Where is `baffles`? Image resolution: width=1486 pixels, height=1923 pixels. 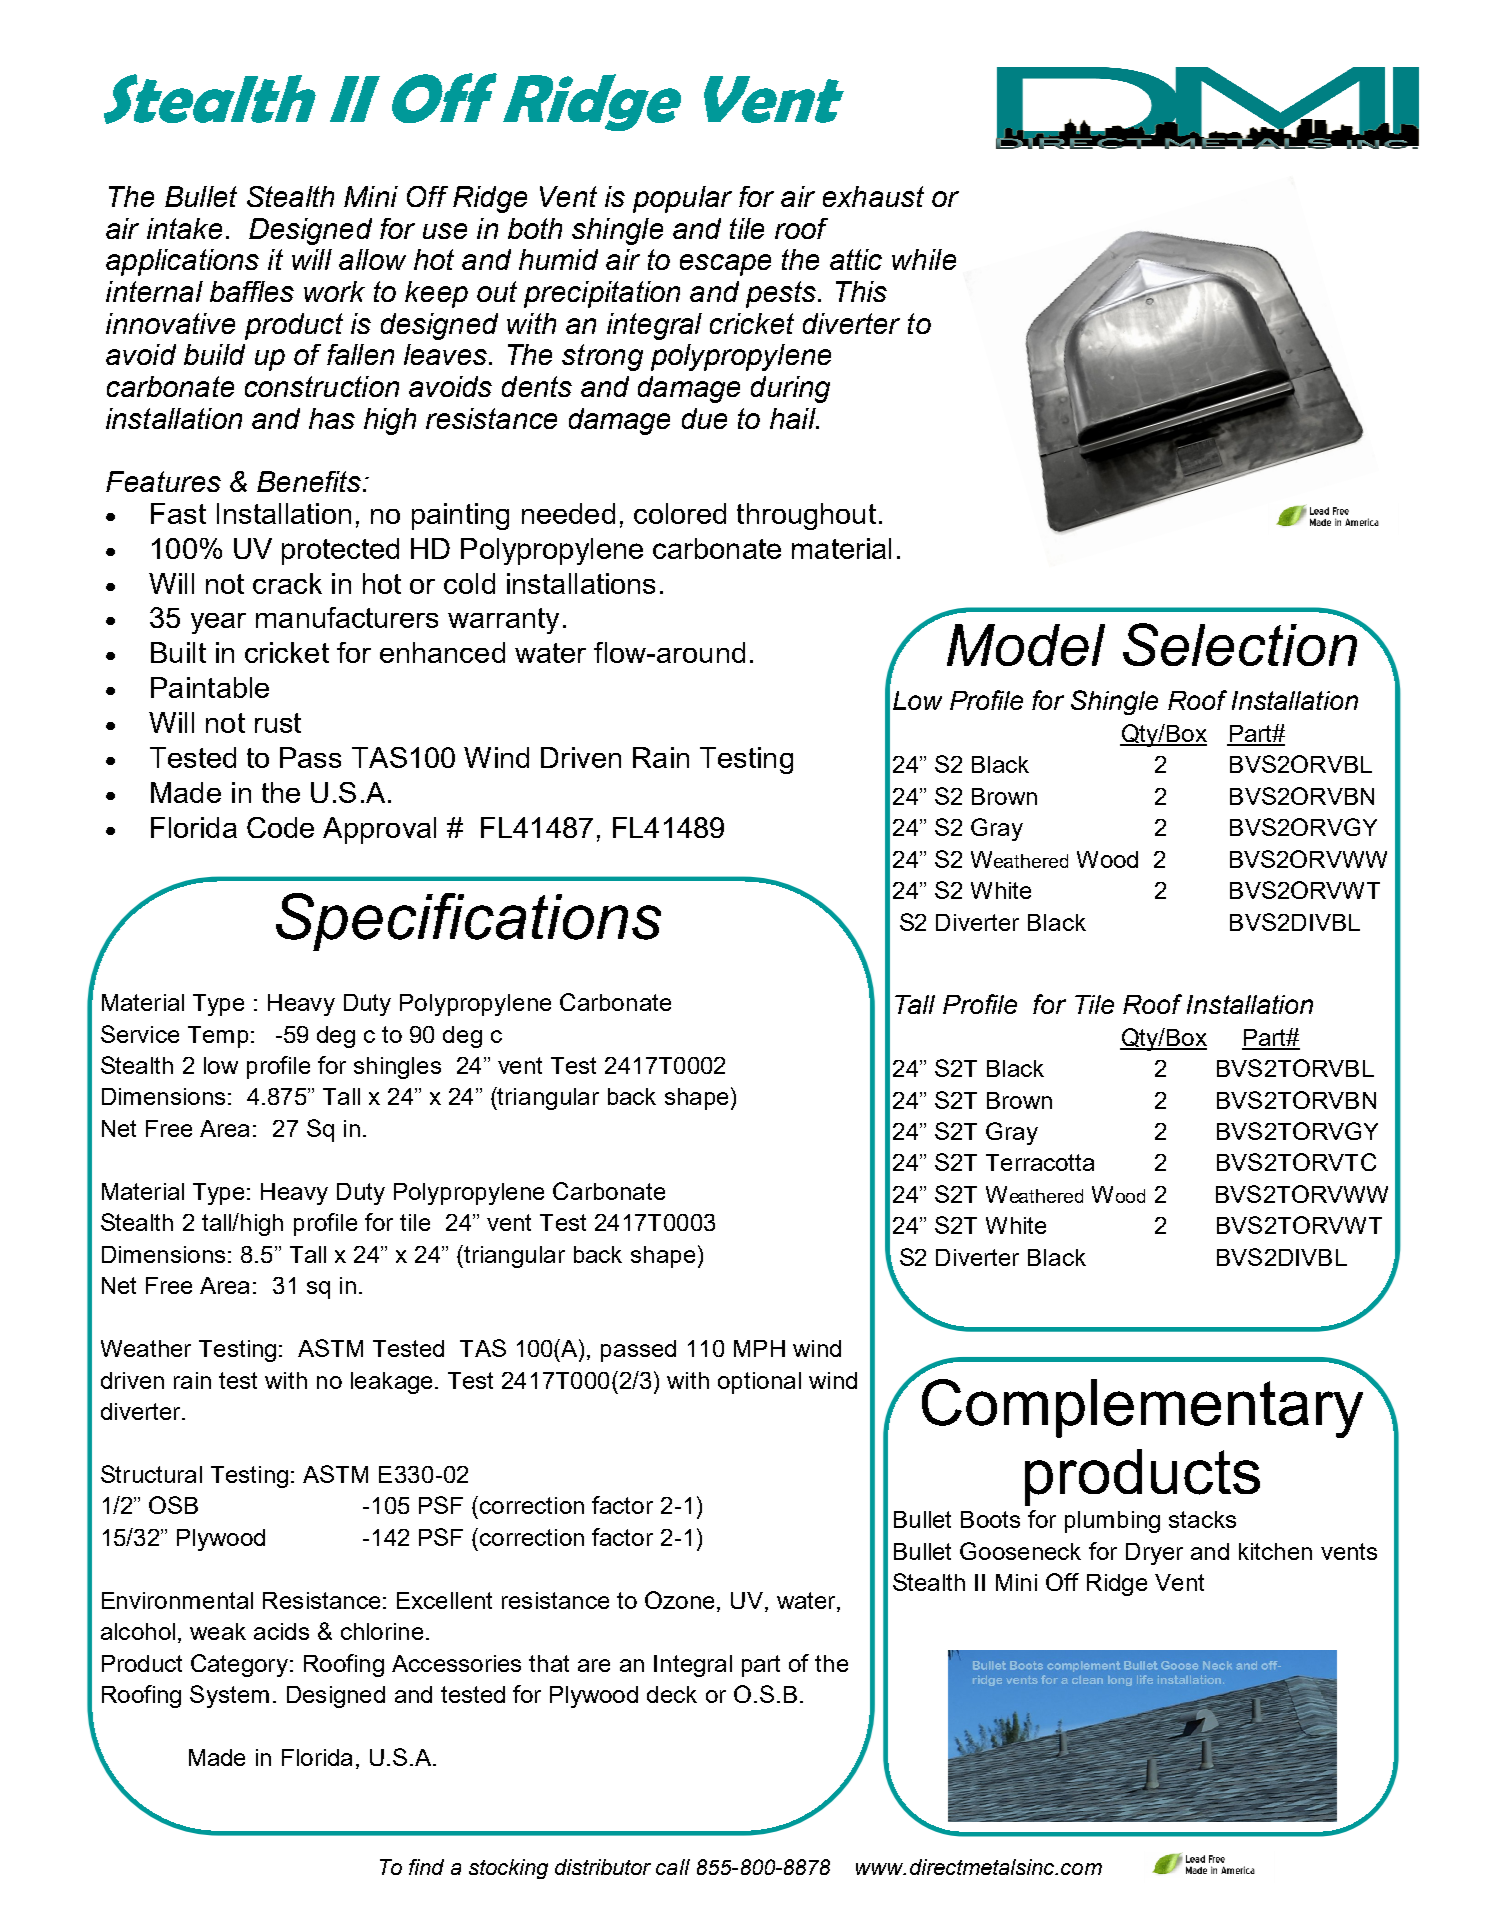
baffles is located at coordinates (252, 291).
